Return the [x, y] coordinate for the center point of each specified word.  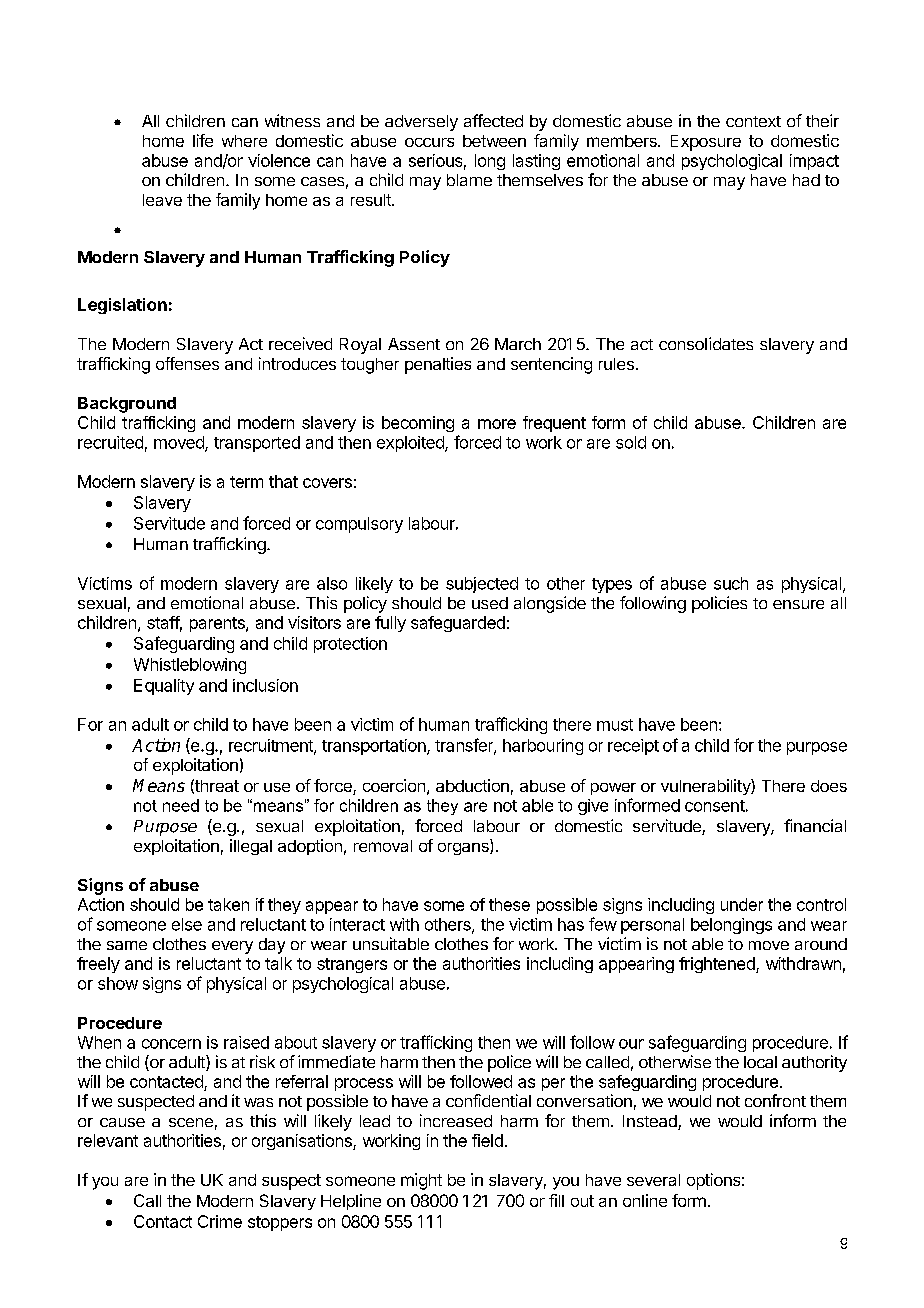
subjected [482, 585]
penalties [438, 365]
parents [218, 624]
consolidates [706, 343]
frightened [718, 965]
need [181, 805]
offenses [187, 363]
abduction [472, 785]
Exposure [706, 143]
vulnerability [706, 787]
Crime [220, 1221]
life [203, 140]
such [731, 583]
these [509, 904]
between [494, 141]
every [232, 947]
